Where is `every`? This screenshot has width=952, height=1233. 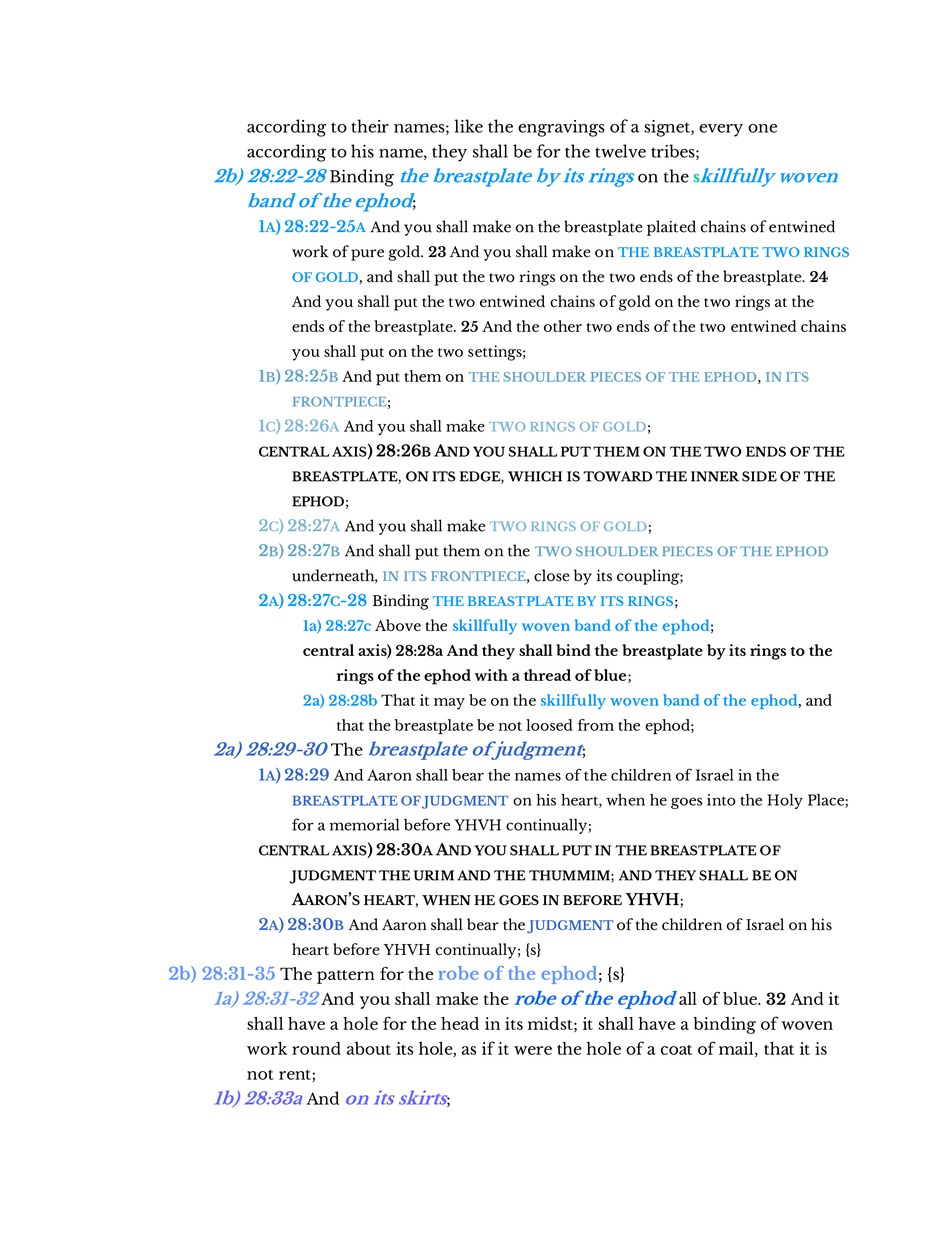
every is located at coordinates (721, 130).
